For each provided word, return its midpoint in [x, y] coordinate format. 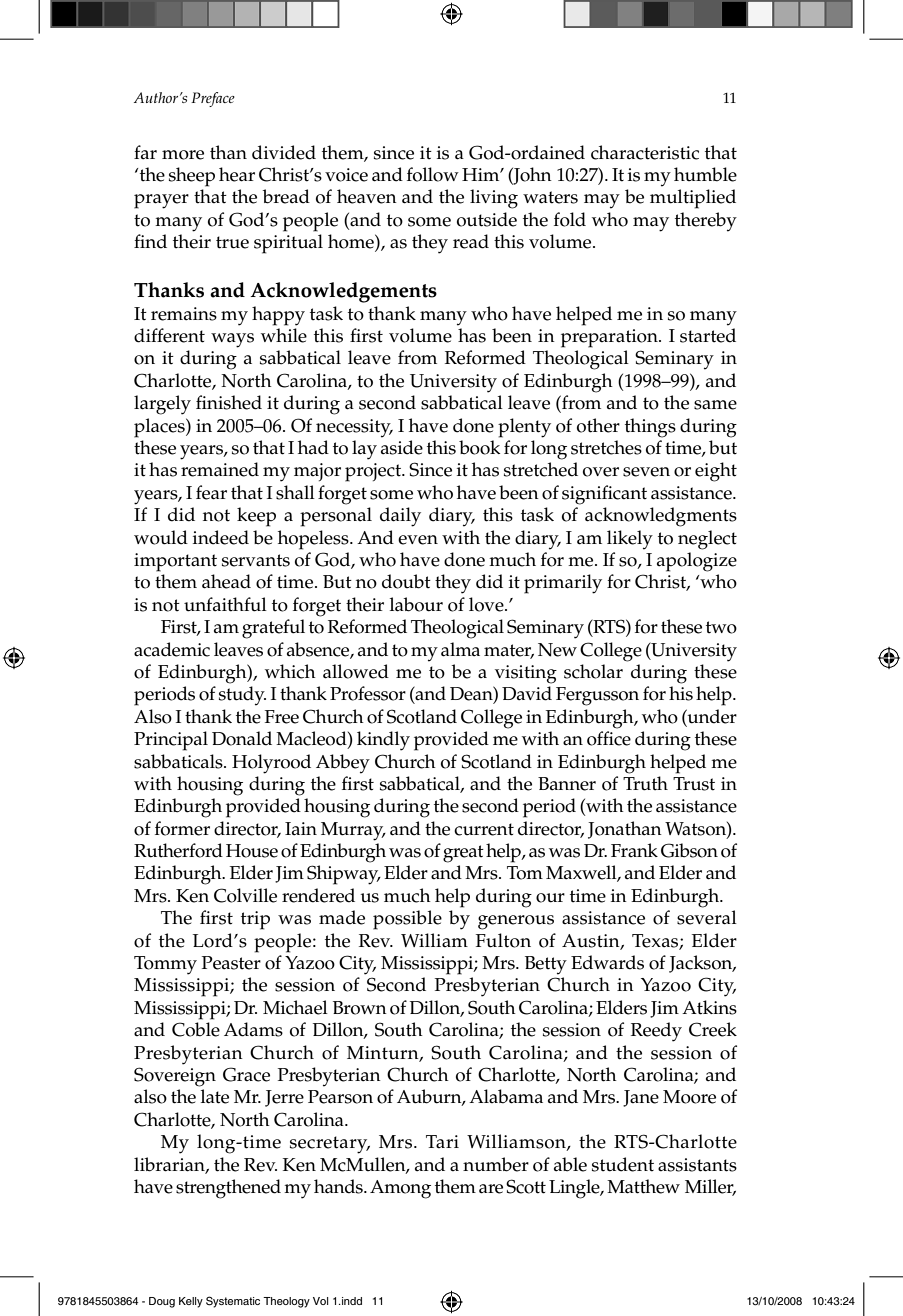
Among [400, 1189]
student [623, 1164]
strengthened [228, 1189]
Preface [213, 99]
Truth [645, 783]
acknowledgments [661, 517]
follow [433, 174]
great [463, 854]
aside [402, 447]
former [182, 828]
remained [220, 469]
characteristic [645, 152]
